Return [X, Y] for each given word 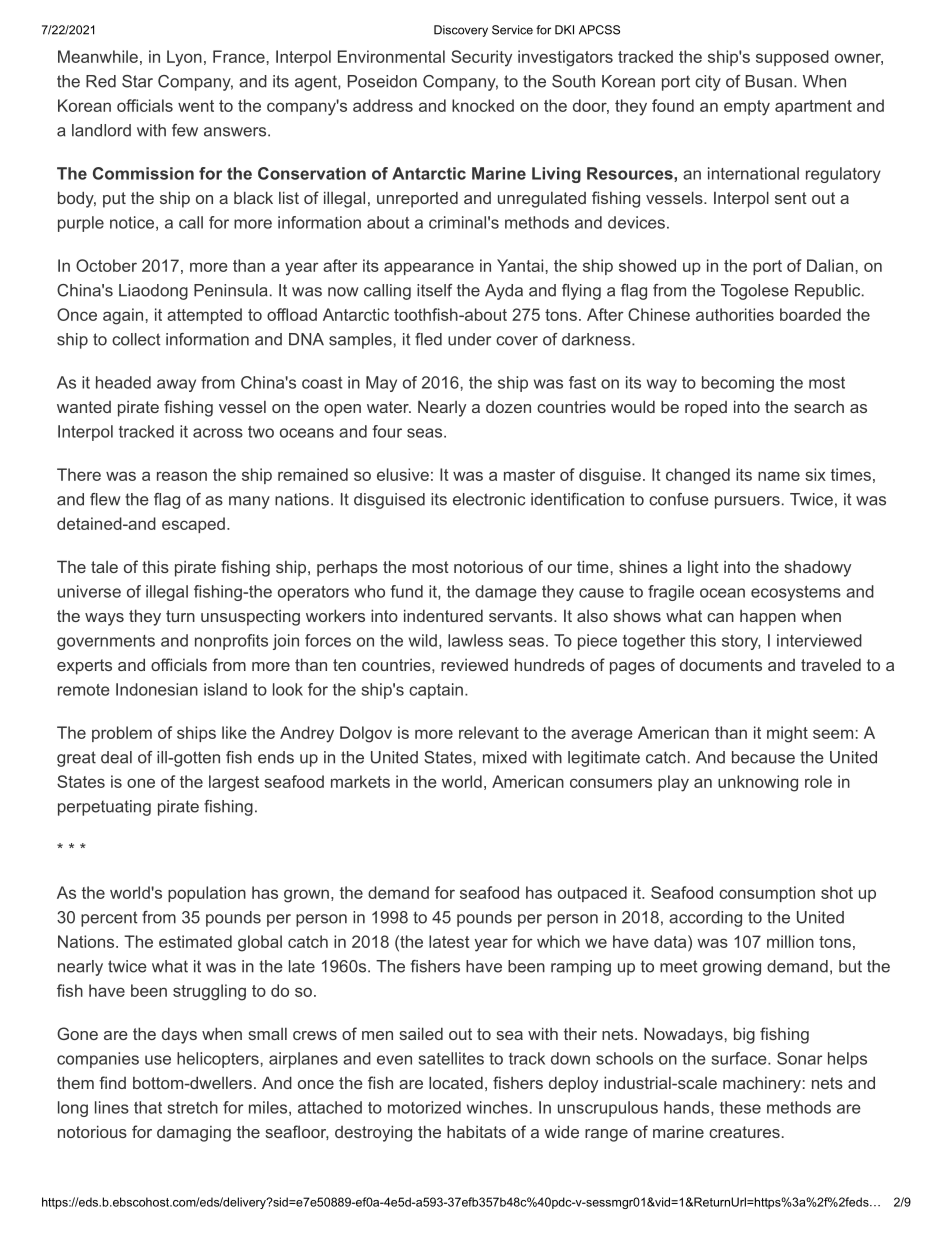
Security [481, 58]
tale [104, 567]
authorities [735, 314]
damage [506, 593]
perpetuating [104, 808]
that [148, 1107]
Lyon [184, 58]
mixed [505, 757]
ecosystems [796, 593]
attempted [204, 316]
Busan [768, 81]
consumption [767, 894]
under [469, 339]
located [456, 1082]
